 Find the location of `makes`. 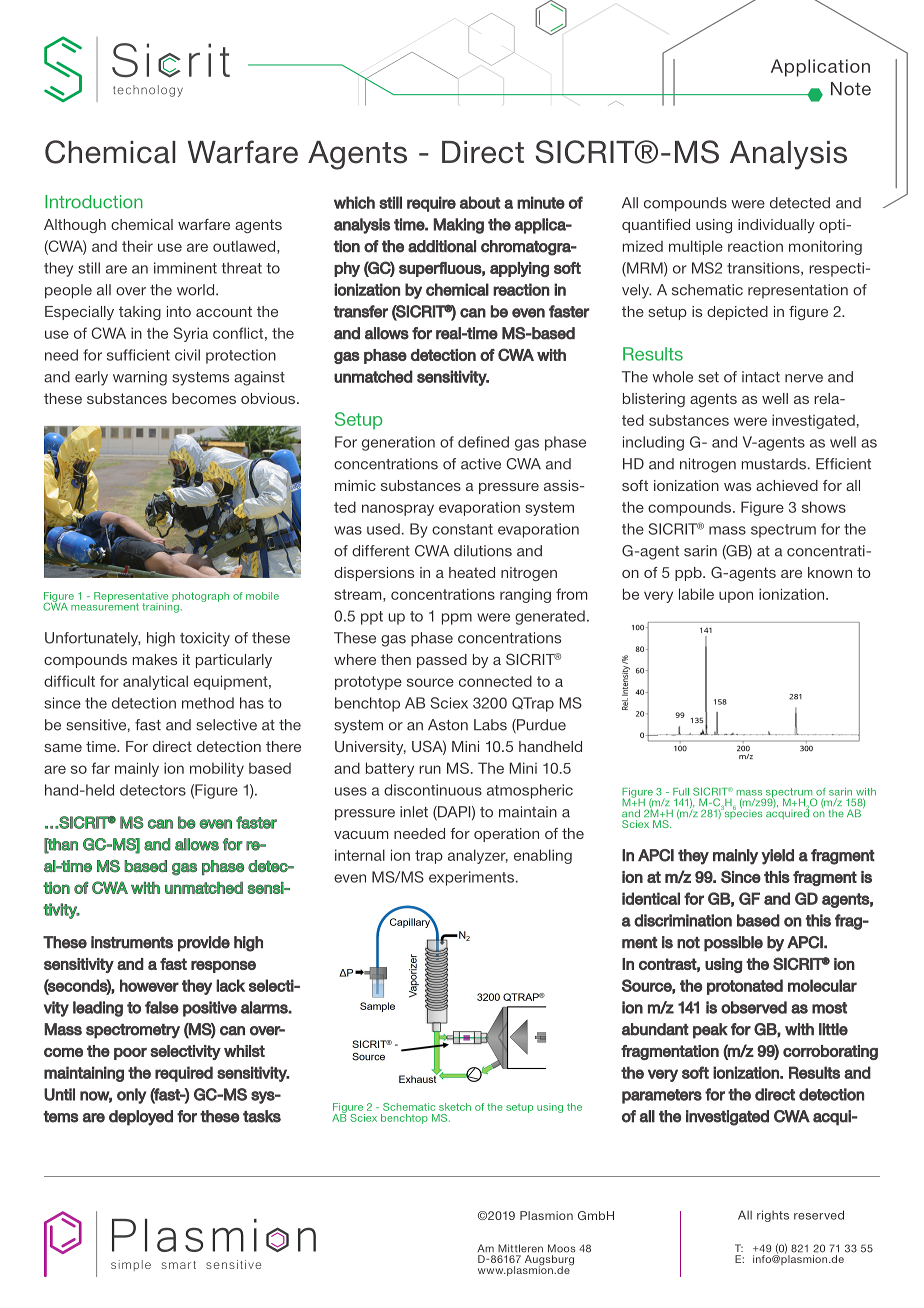

makes is located at coordinates (155, 659).
